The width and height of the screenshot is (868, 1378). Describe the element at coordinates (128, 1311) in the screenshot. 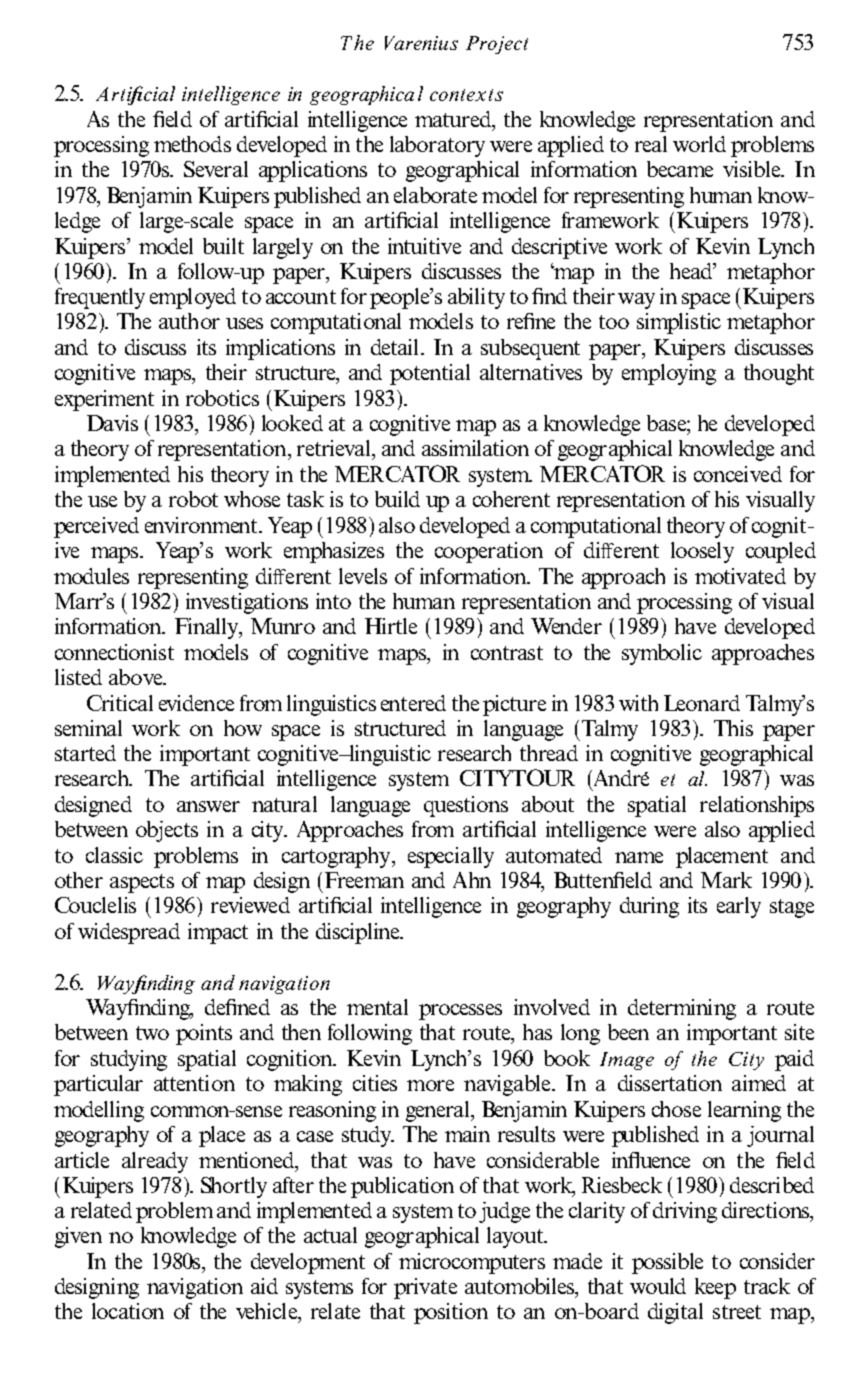

I see `location` at that location.
